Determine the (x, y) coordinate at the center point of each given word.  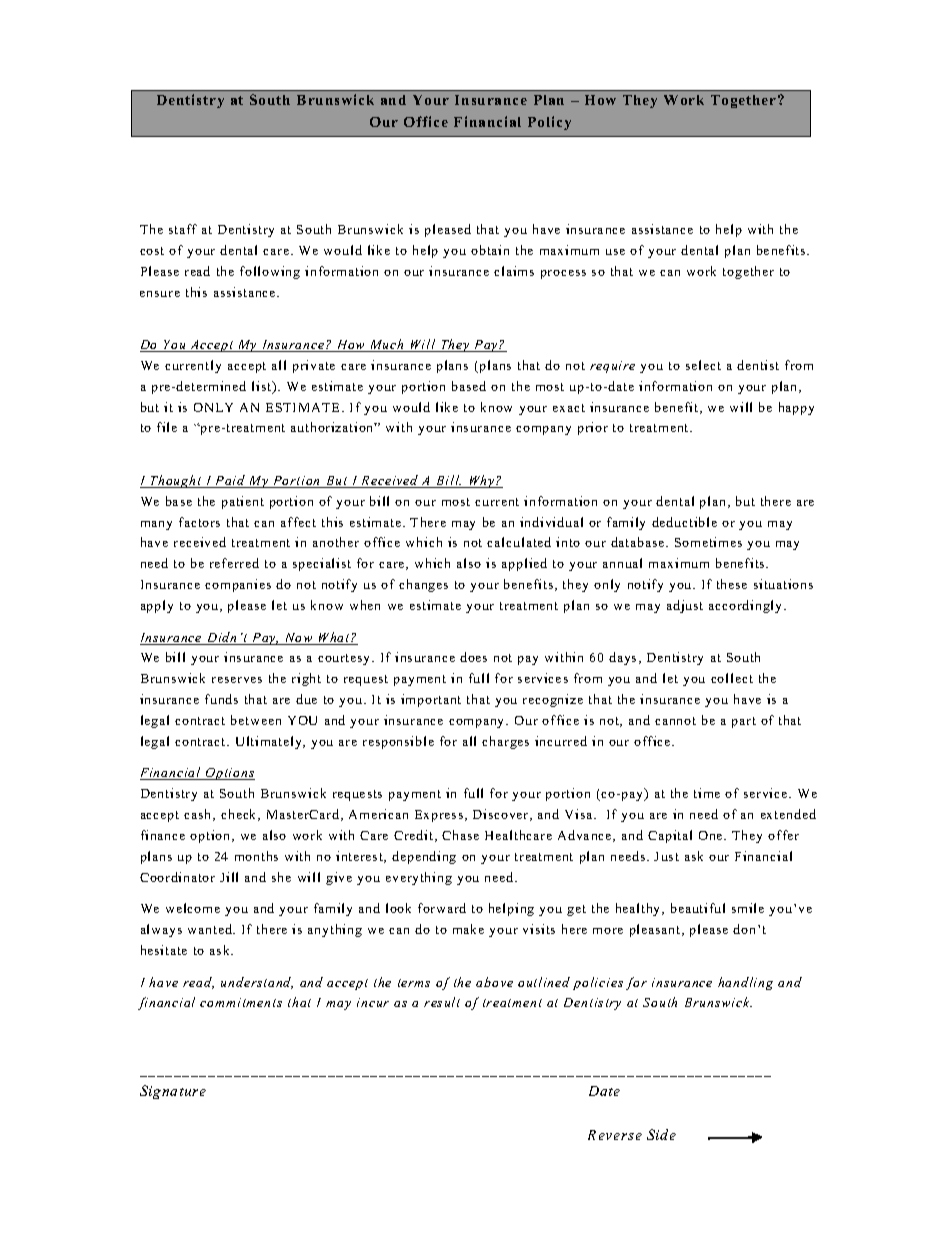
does (473, 657)
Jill (229, 877)
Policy (549, 123)
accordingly (747, 606)
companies (238, 585)
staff (183, 229)
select (703, 365)
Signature (173, 1092)
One (712, 835)
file (167, 427)
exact (569, 408)
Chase (460, 835)
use (615, 252)
